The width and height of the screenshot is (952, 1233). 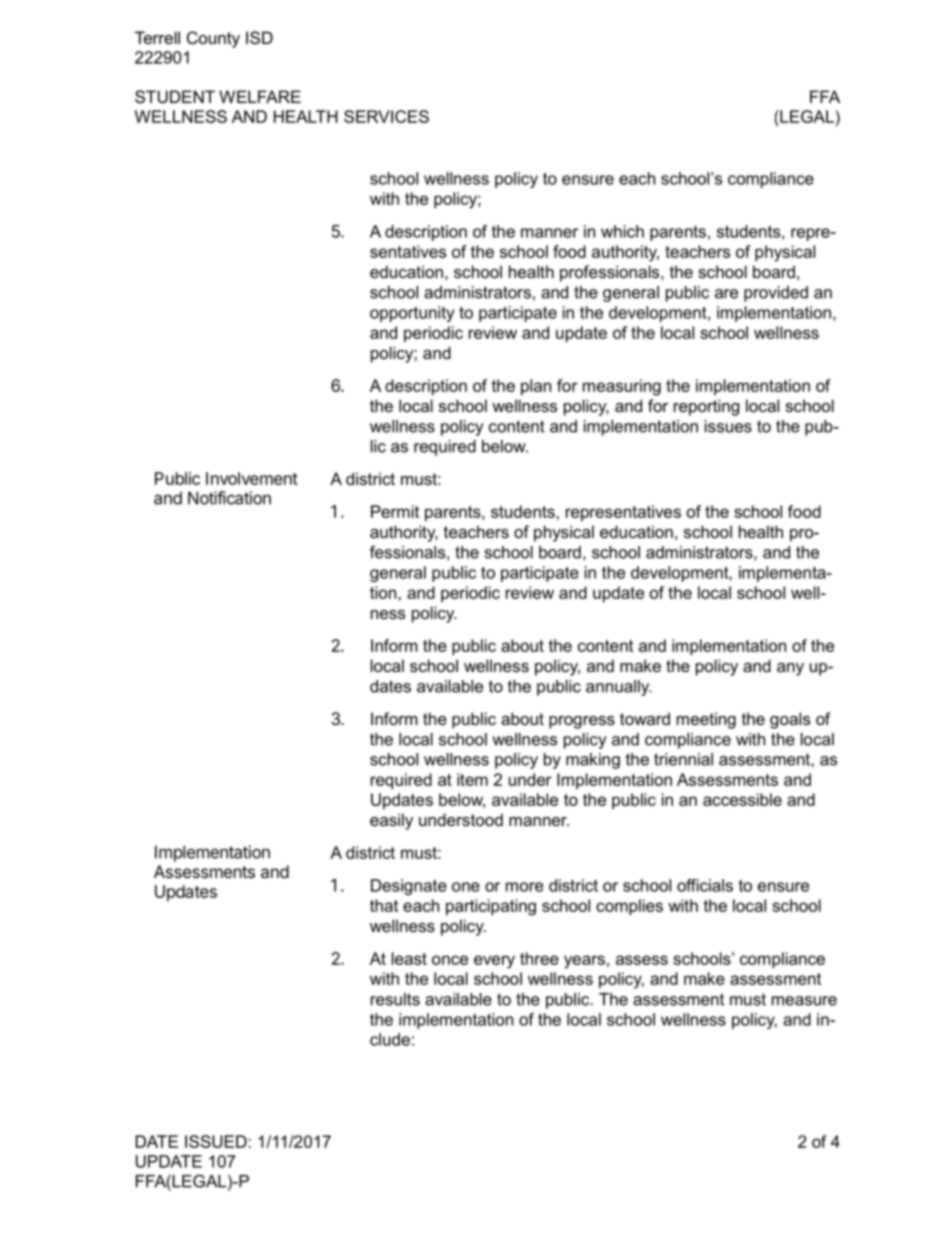 I want to click on Involvement, so click(x=252, y=478).
